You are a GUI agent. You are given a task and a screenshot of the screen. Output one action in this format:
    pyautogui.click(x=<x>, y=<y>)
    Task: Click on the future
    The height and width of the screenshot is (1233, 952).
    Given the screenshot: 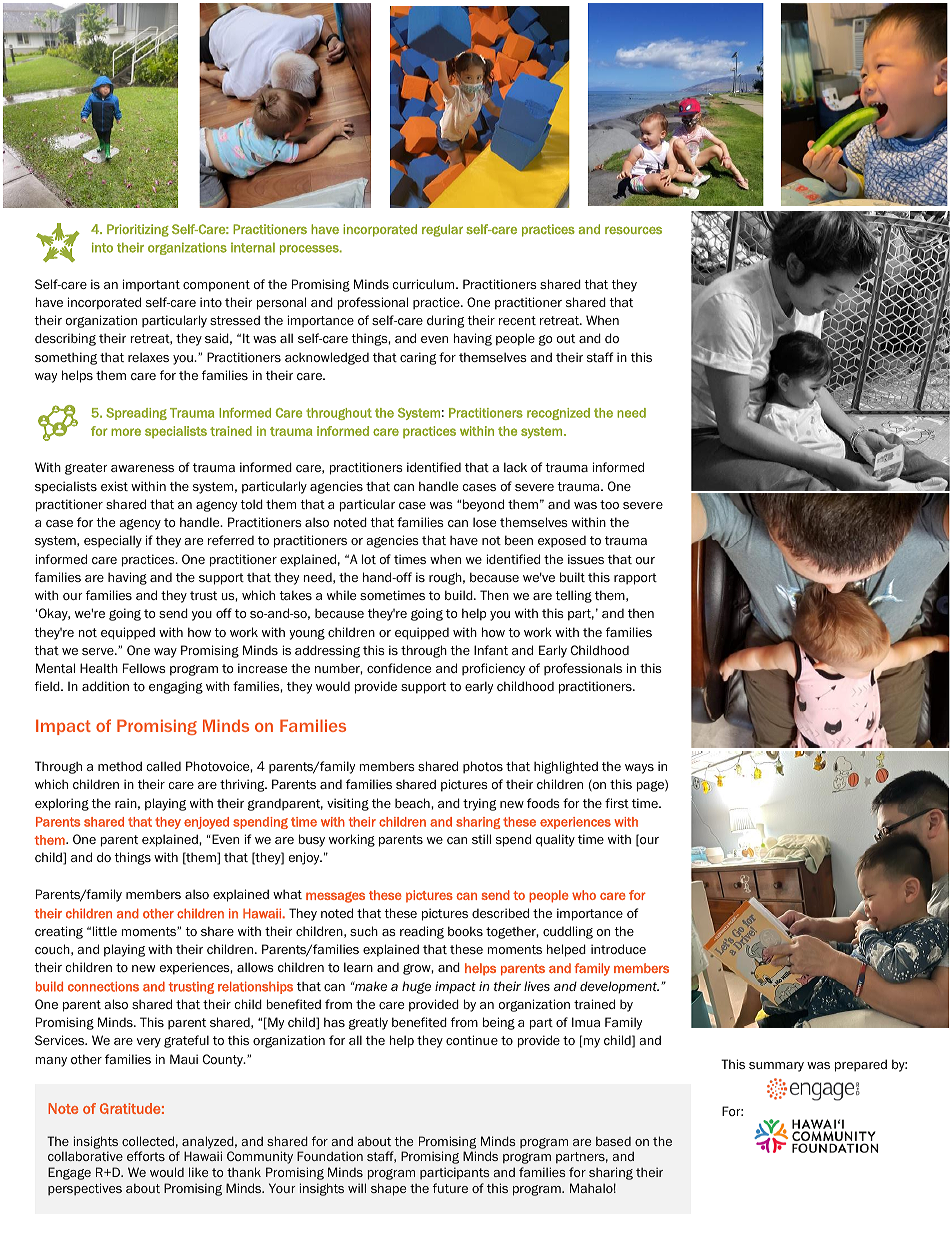 What is the action you would take?
    pyautogui.click(x=450, y=1188)
